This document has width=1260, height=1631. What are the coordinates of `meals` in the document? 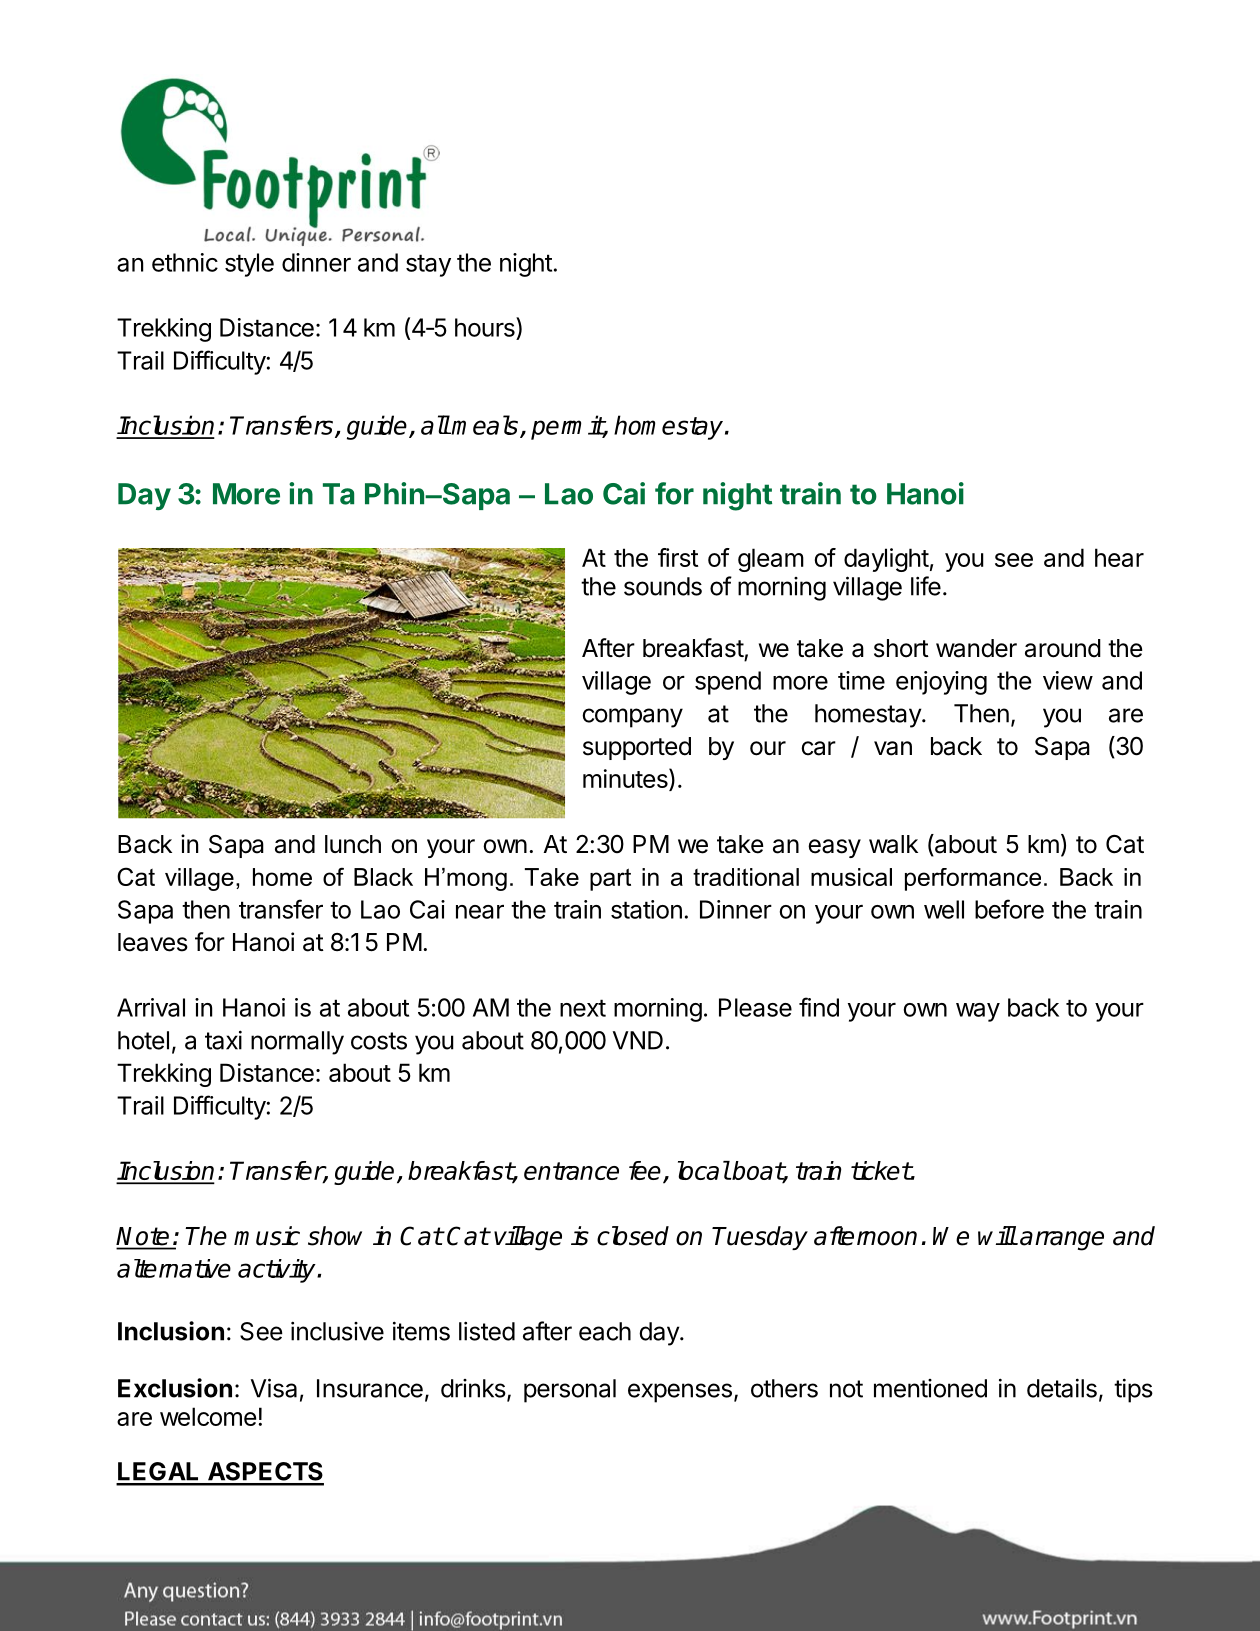 It's located at (486, 426).
